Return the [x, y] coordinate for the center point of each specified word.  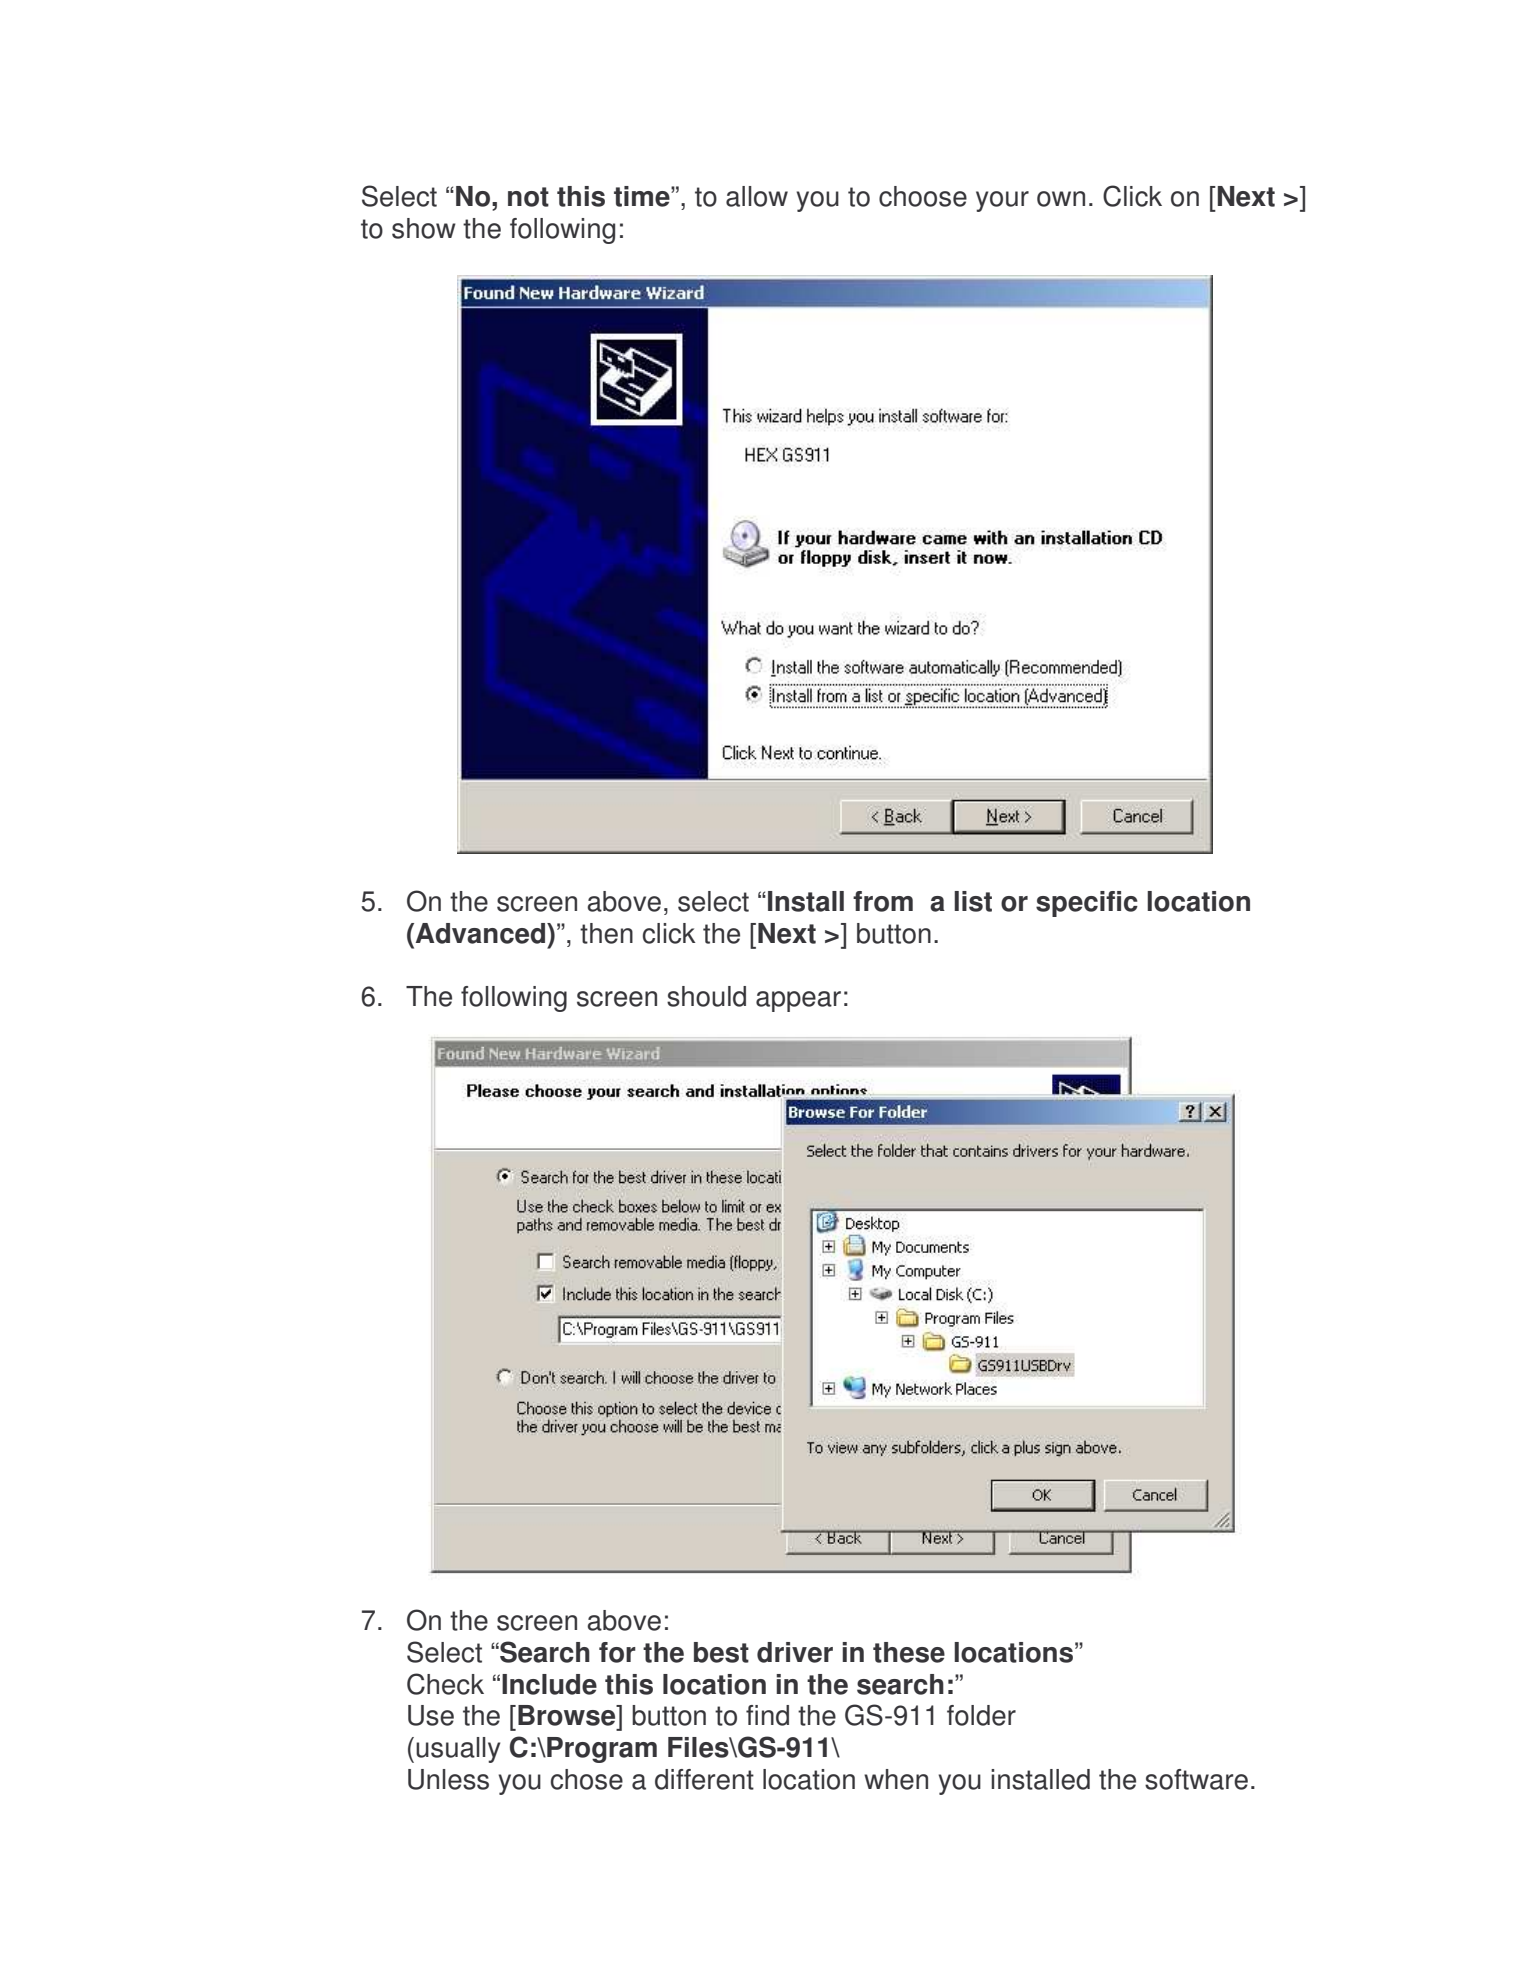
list [973, 901]
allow [757, 196]
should [706, 996]
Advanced [480, 933]
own [1061, 199]
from [883, 901]
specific [1087, 904]
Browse [568, 1715]
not [528, 197]
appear [798, 1001]
